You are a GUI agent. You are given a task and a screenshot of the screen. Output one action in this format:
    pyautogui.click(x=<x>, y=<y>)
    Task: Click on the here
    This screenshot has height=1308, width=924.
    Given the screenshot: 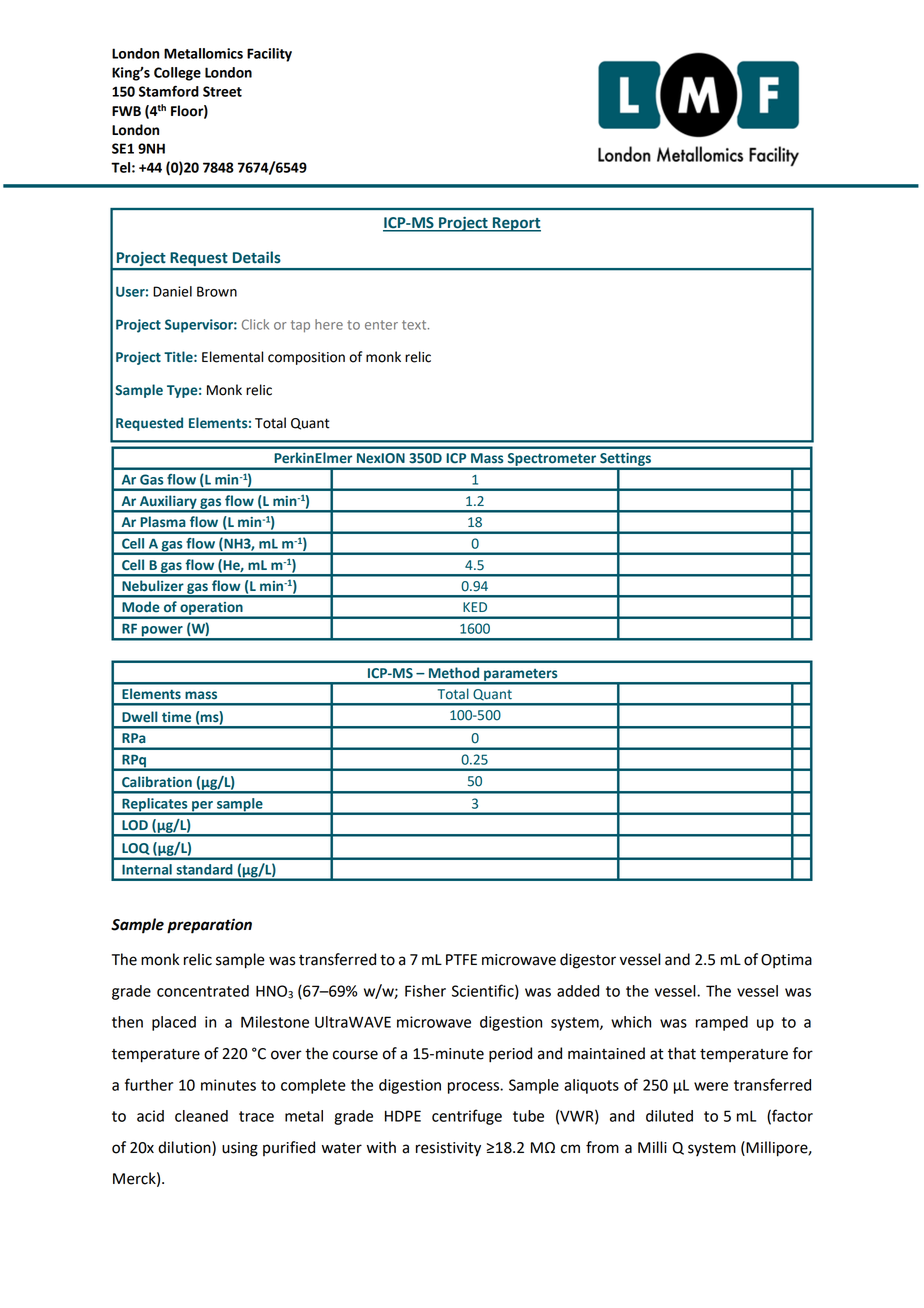 What is the action you would take?
    pyautogui.click(x=329, y=324)
